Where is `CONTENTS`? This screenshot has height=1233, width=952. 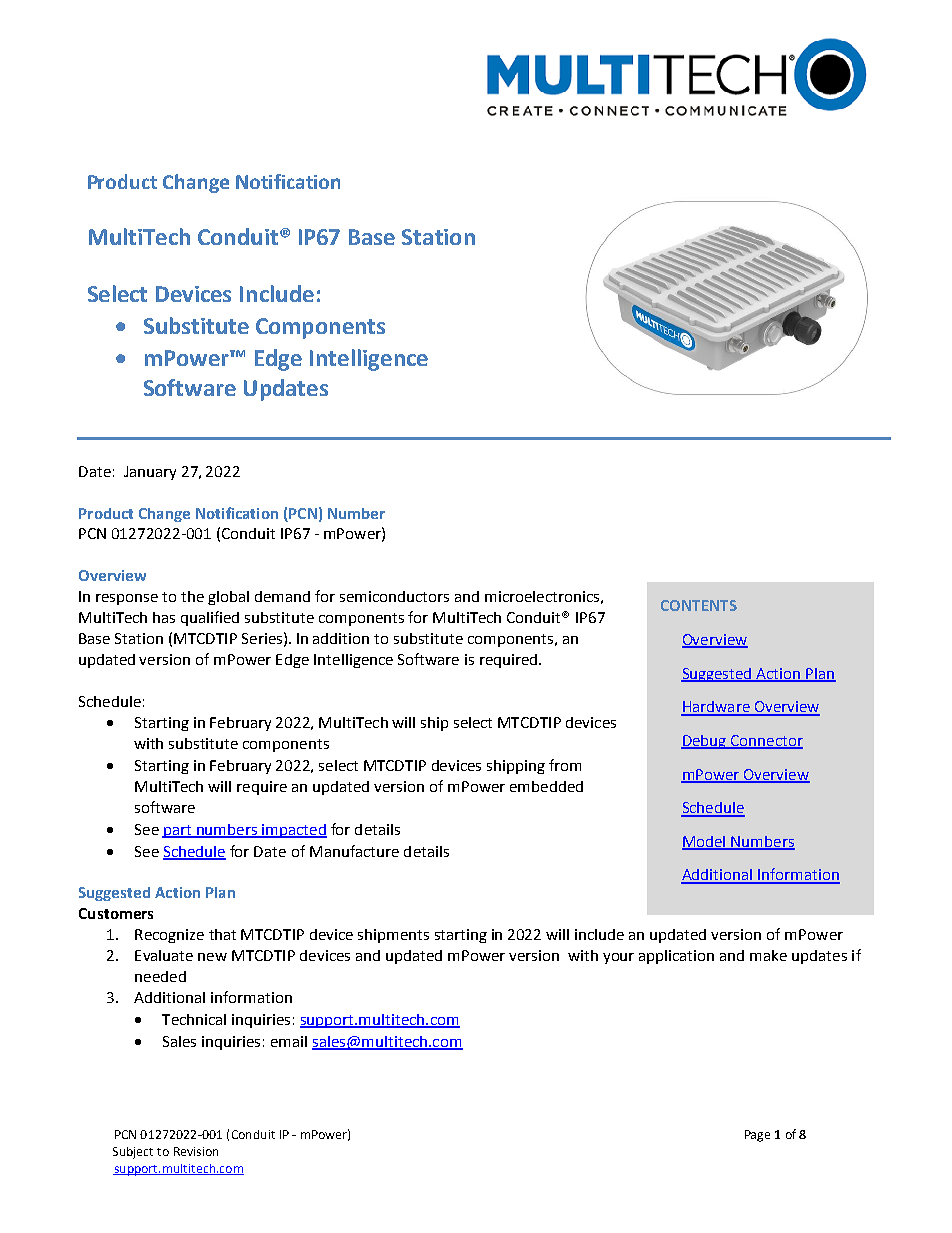
CONTENTS is located at coordinates (699, 605).
